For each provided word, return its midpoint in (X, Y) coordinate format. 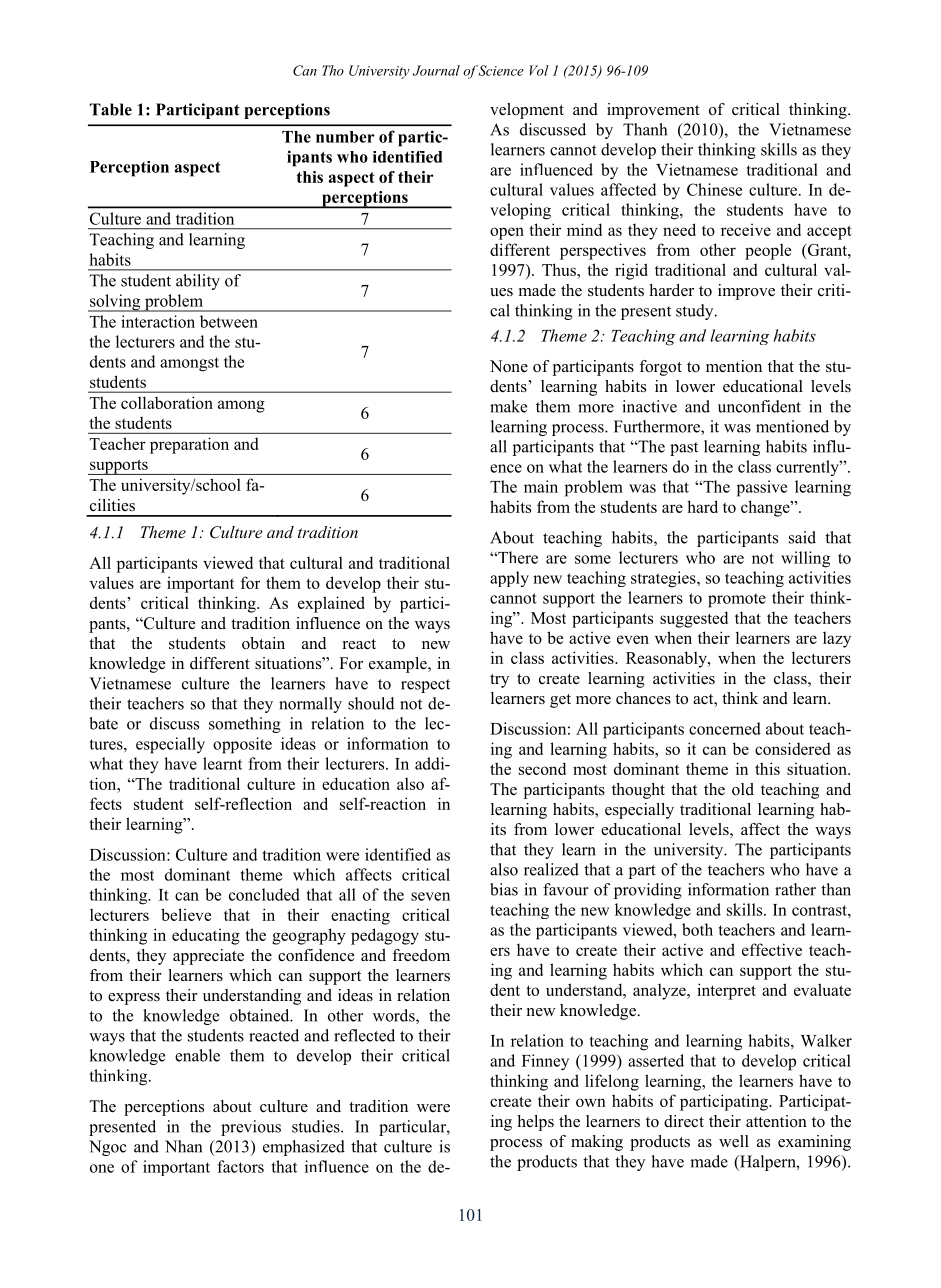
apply (509, 579)
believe (186, 914)
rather (795, 889)
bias (504, 889)
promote (737, 600)
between (229, 321)
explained (331, 604)
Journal (436, 70)
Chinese (714, 189)
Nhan (183, 1146)
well (734, 1141)
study (696, 312)
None (509, 366)
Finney (545, 1062)
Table (111, 109)
